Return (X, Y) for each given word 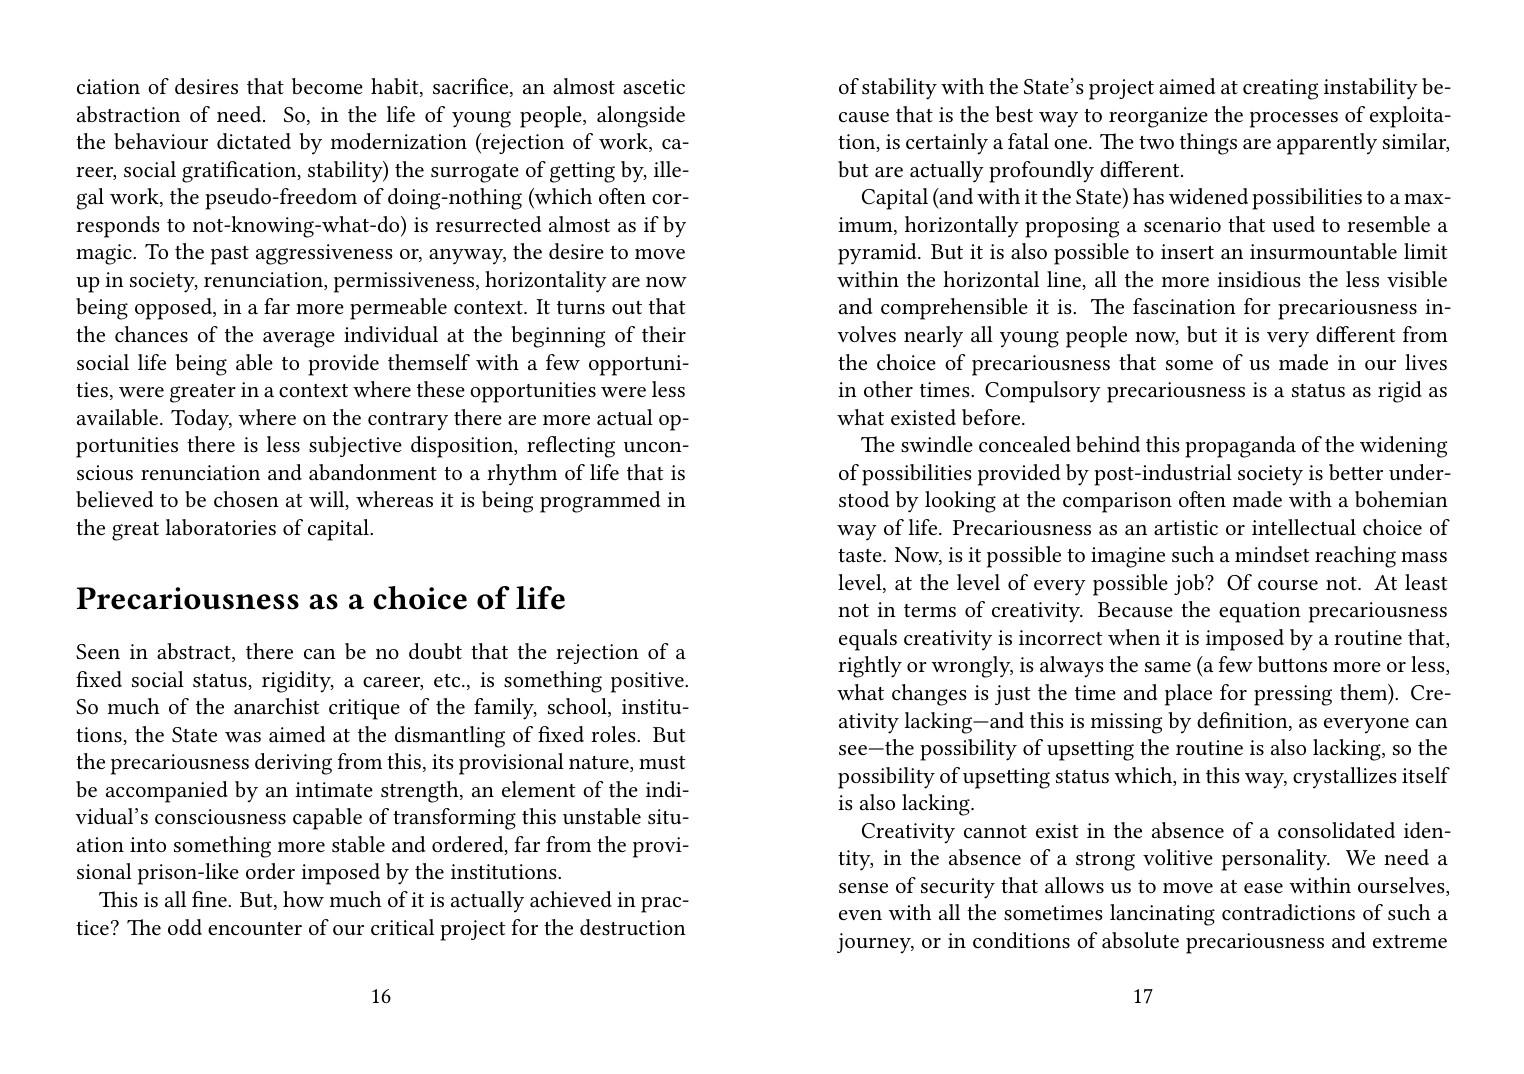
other (888, 389)
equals (868, 640)
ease (1263, 888)
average (299, 339)
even (860, 915)
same (1168, 667)
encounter (255, 929)
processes (1294, 120)
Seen (98, 652)
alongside (641, 117)
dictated (254, 141)
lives (1426, 362)
